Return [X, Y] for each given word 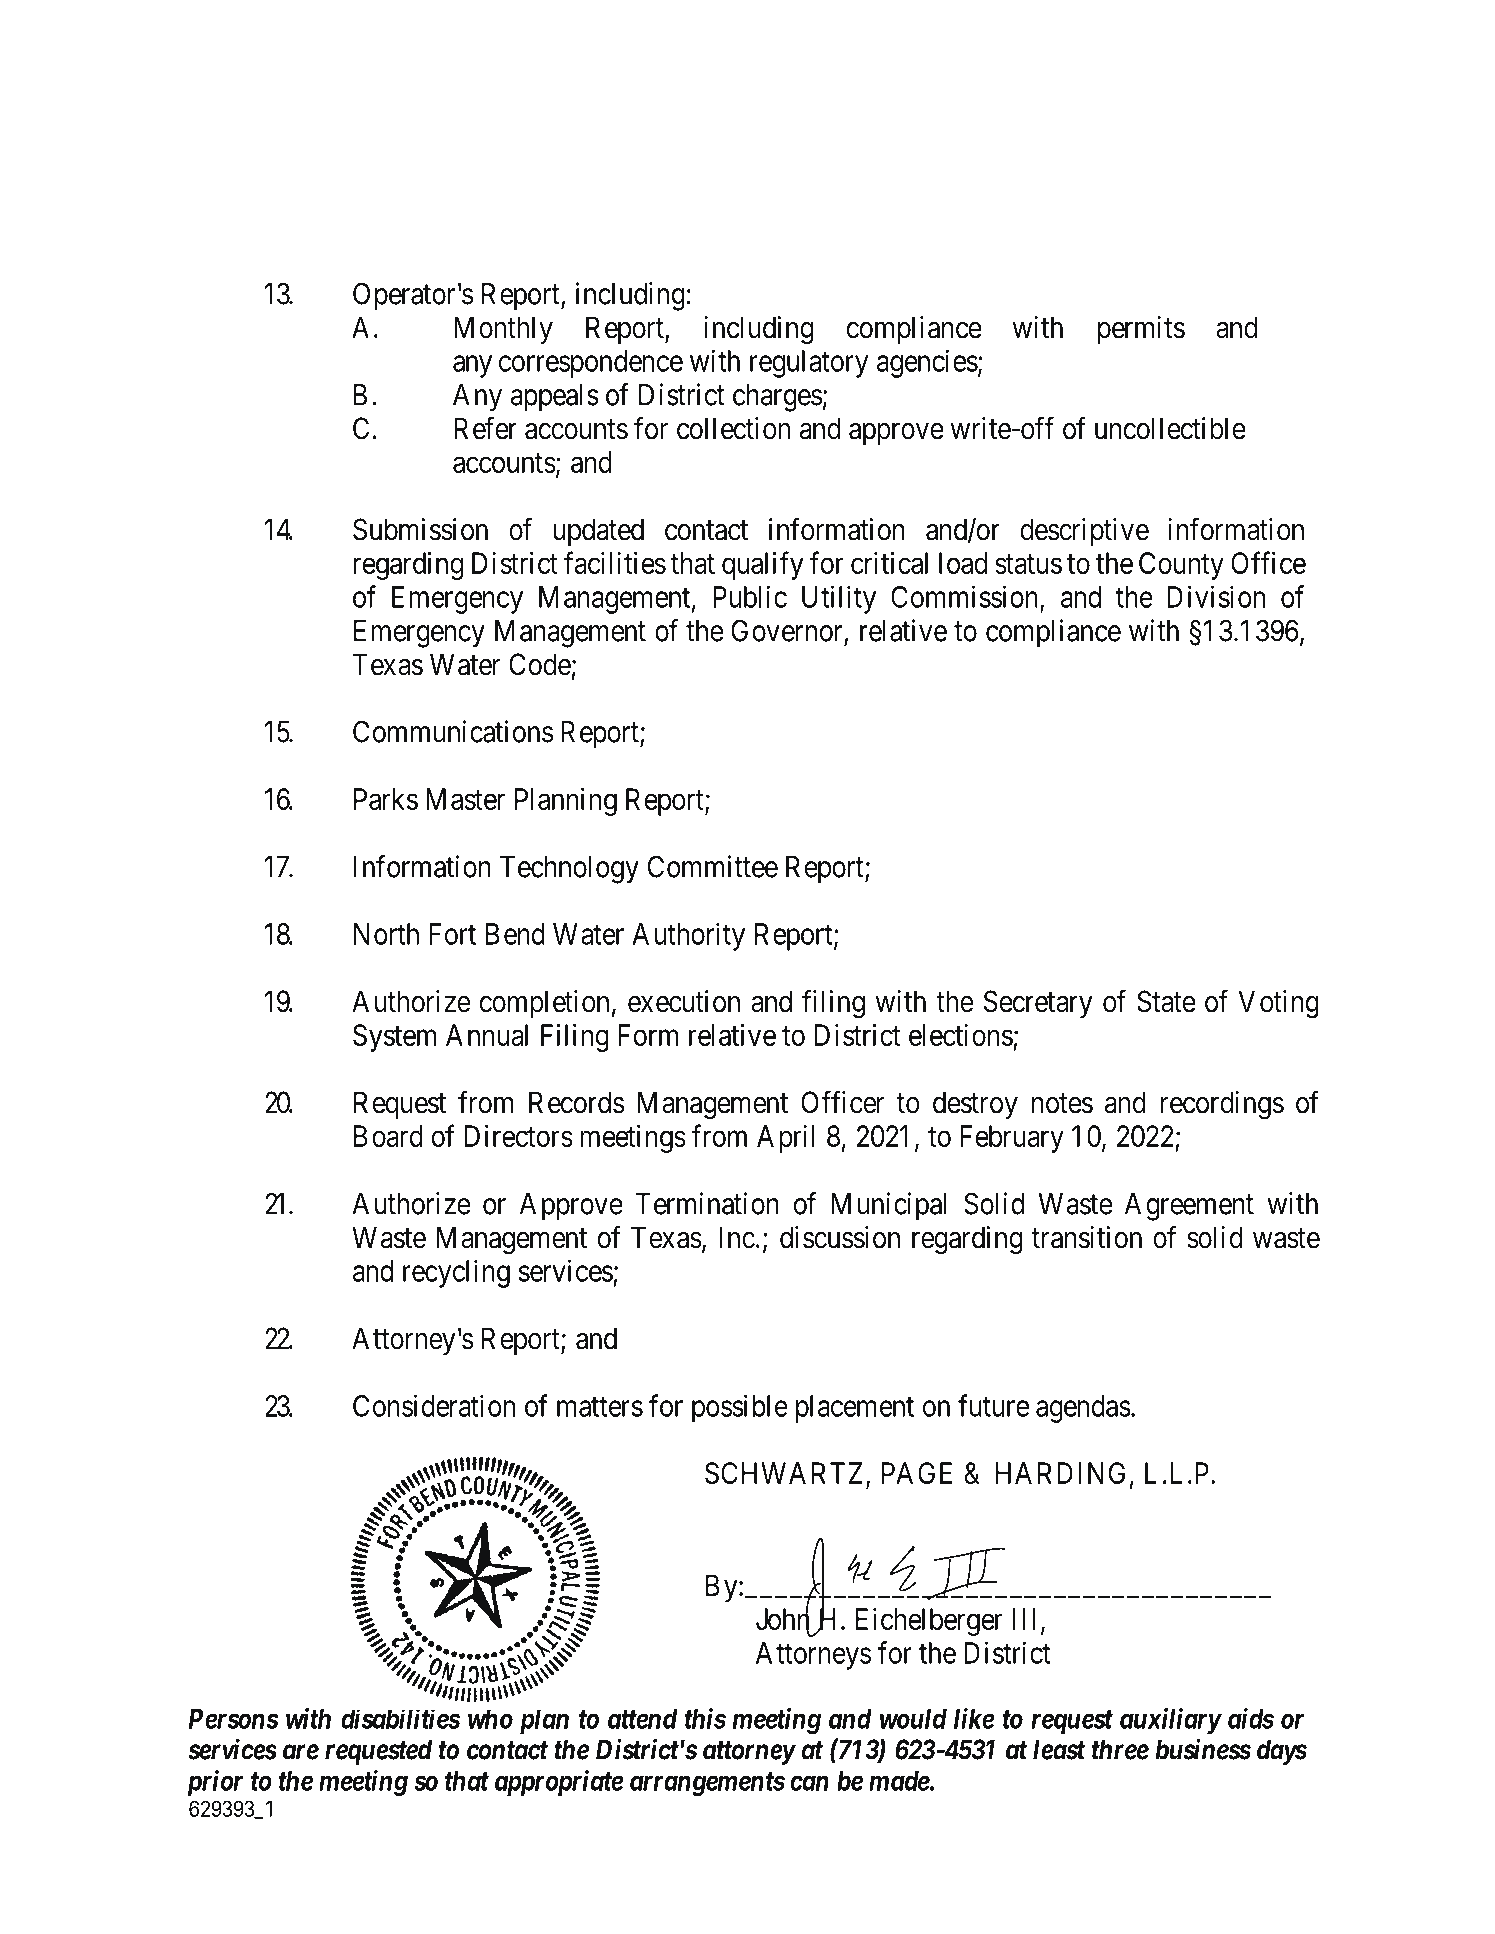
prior [215, 1783]
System [394, 1038]
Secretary [1038, 1004]
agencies [927, 363]
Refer [485, 428]
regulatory [809, 364]
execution [684, 1001]
